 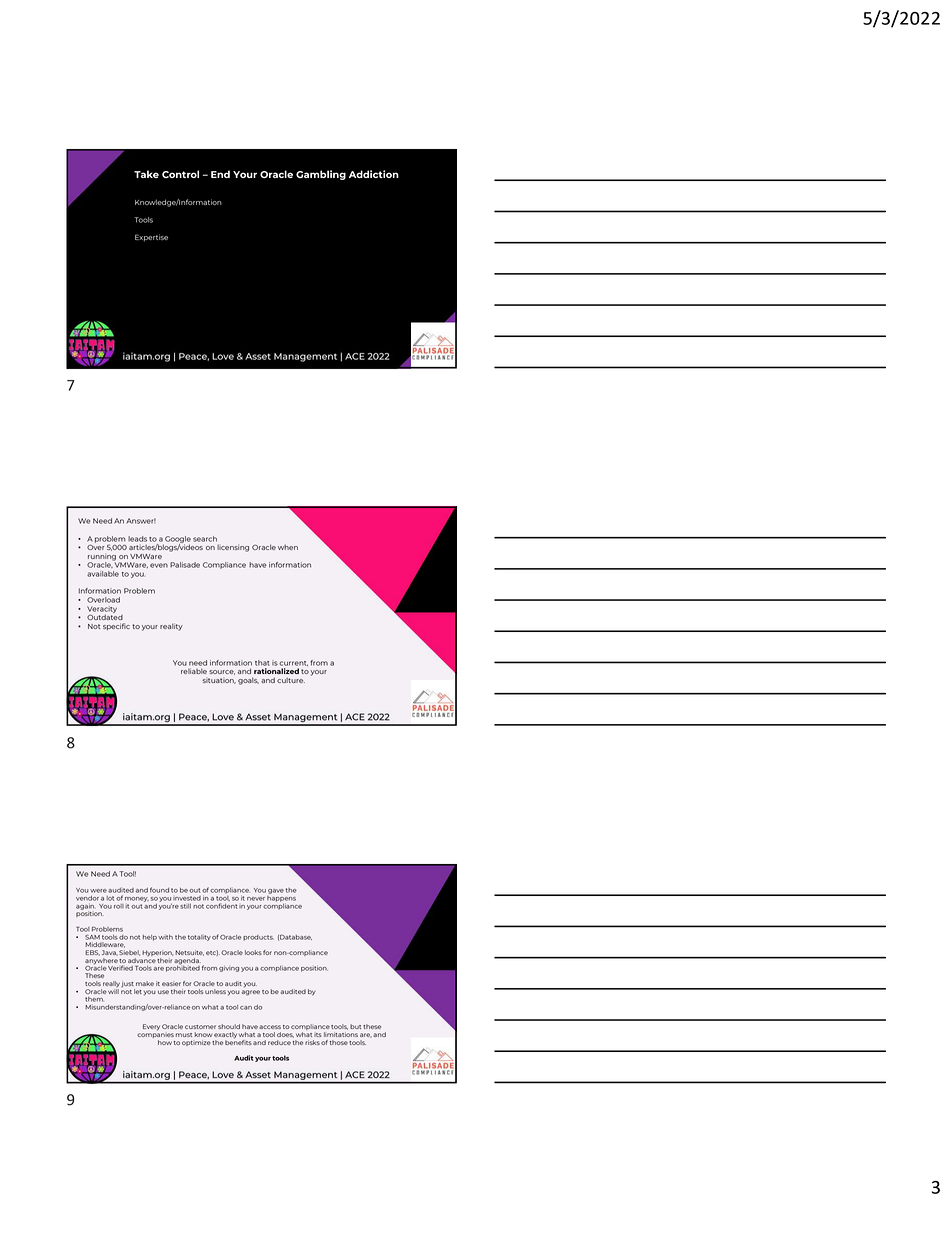 What do you see at coordinates (180, 174) in the screenshot?
I see `Control` at bounding box center [180, 174].
